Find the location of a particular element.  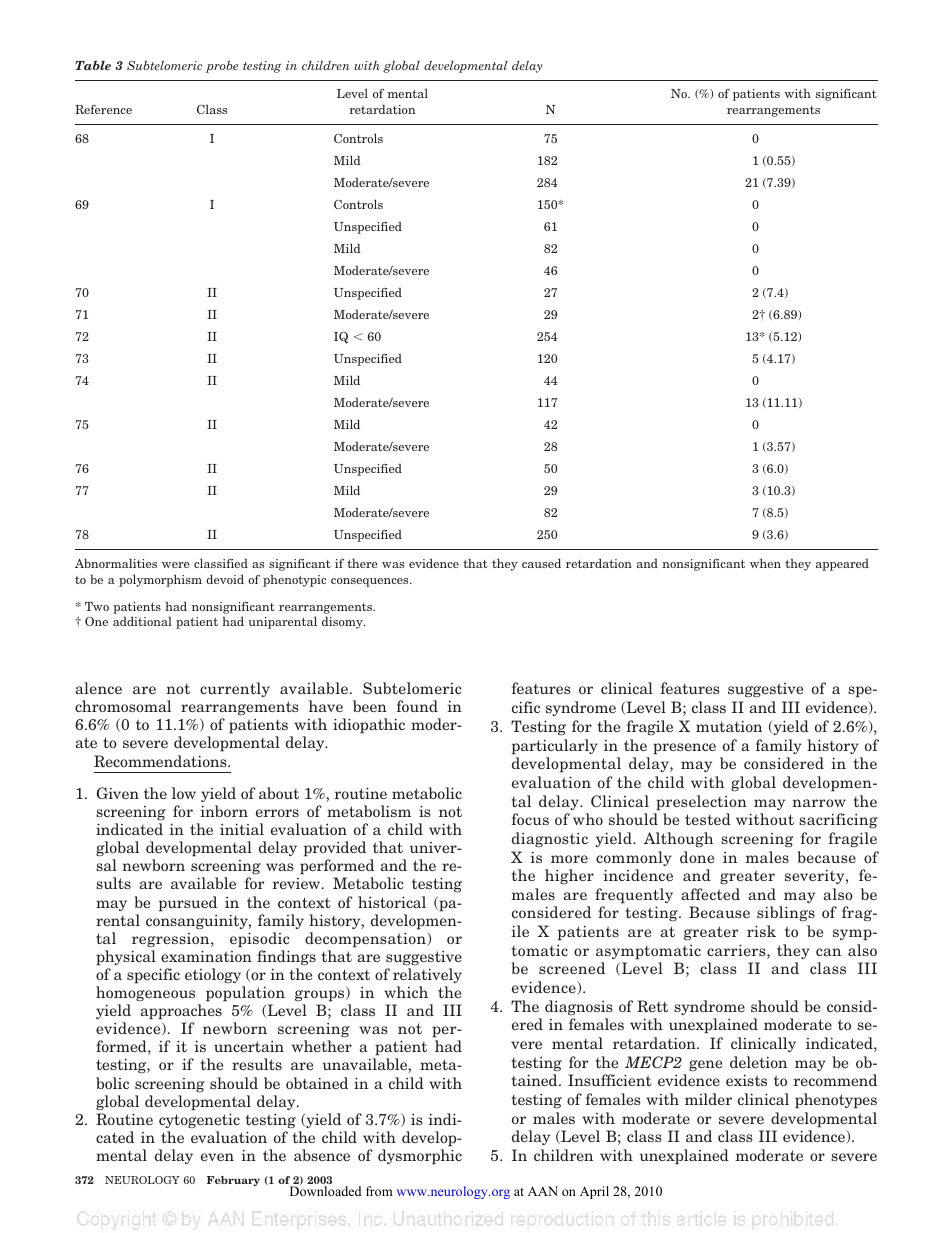

even is located at coordinates (217, 1157).
